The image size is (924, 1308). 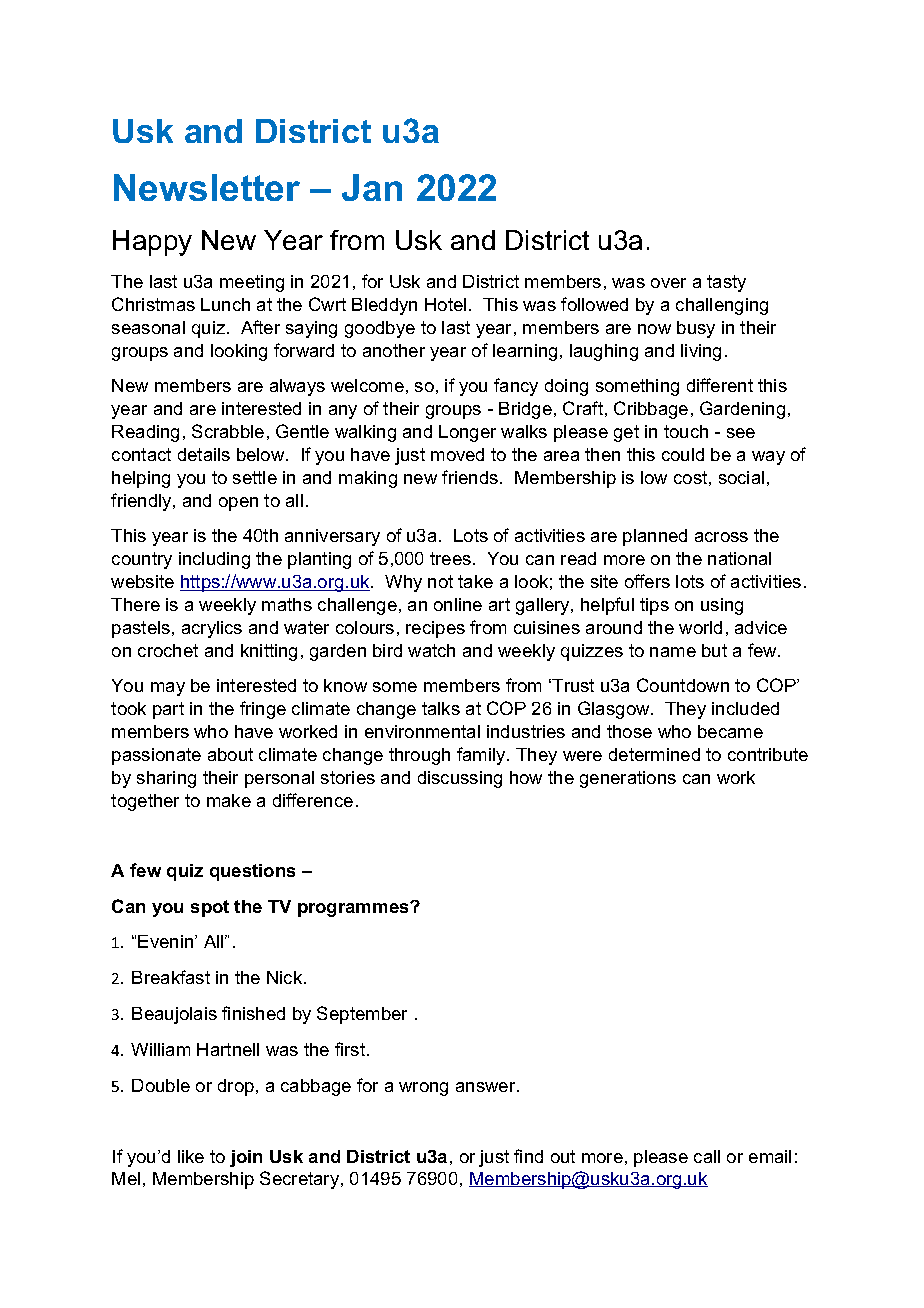 What do you see at coordinates (668, 283) in the screenshot?
I see `over` at bounding box center [668, 283].
